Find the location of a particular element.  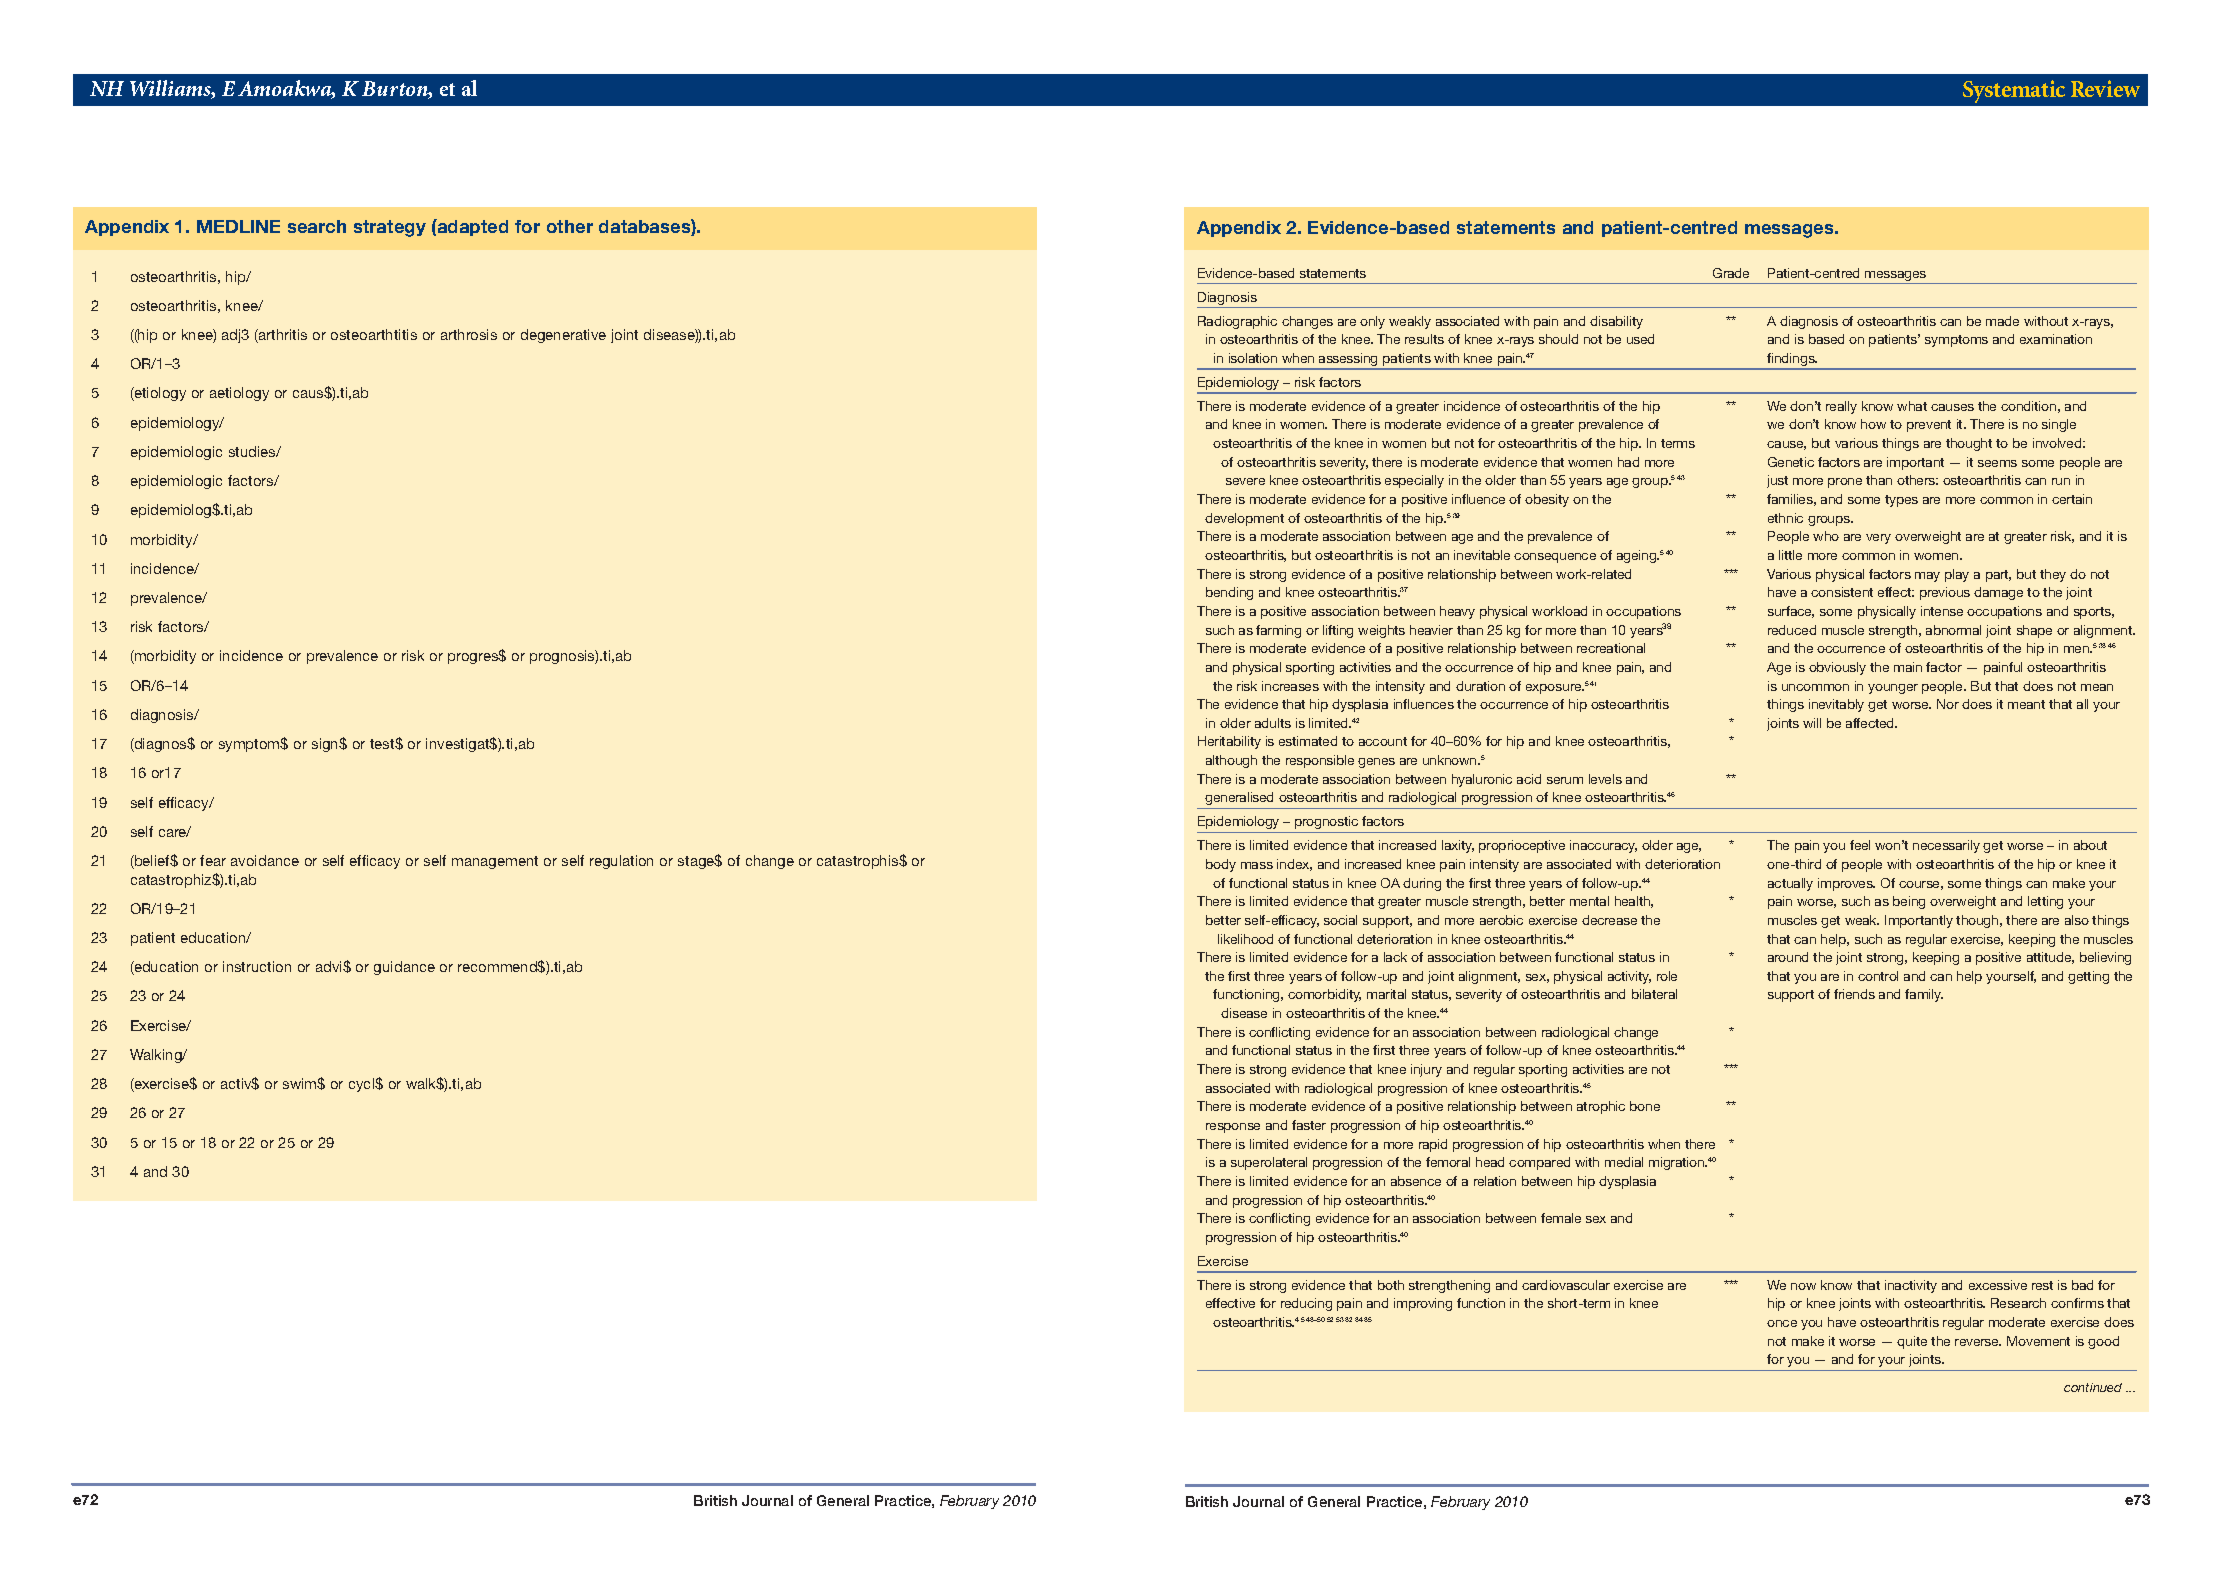

very is located at coordinates (1878, 539).
